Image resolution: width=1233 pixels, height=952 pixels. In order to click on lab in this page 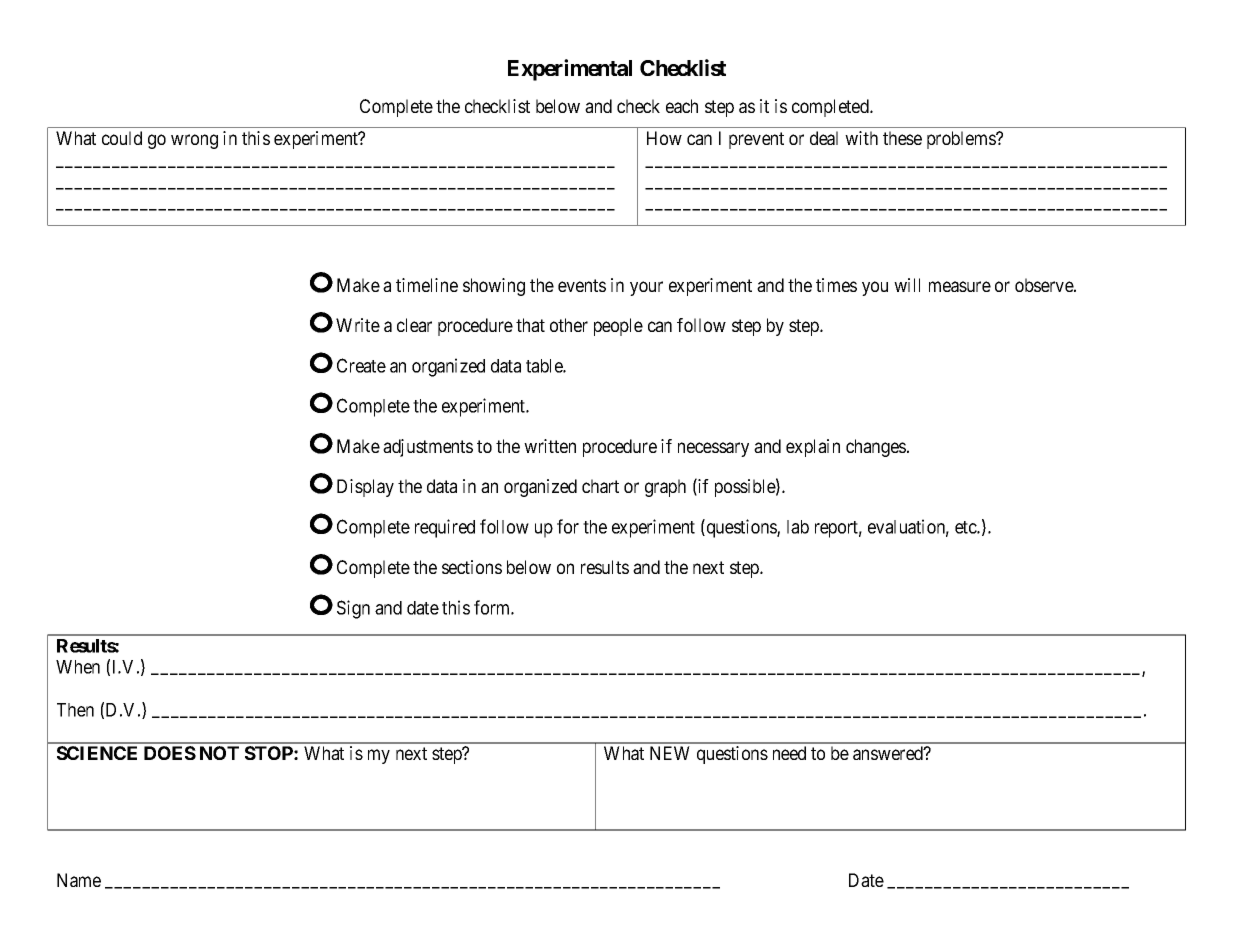, I will do `click(798, 527)`.
